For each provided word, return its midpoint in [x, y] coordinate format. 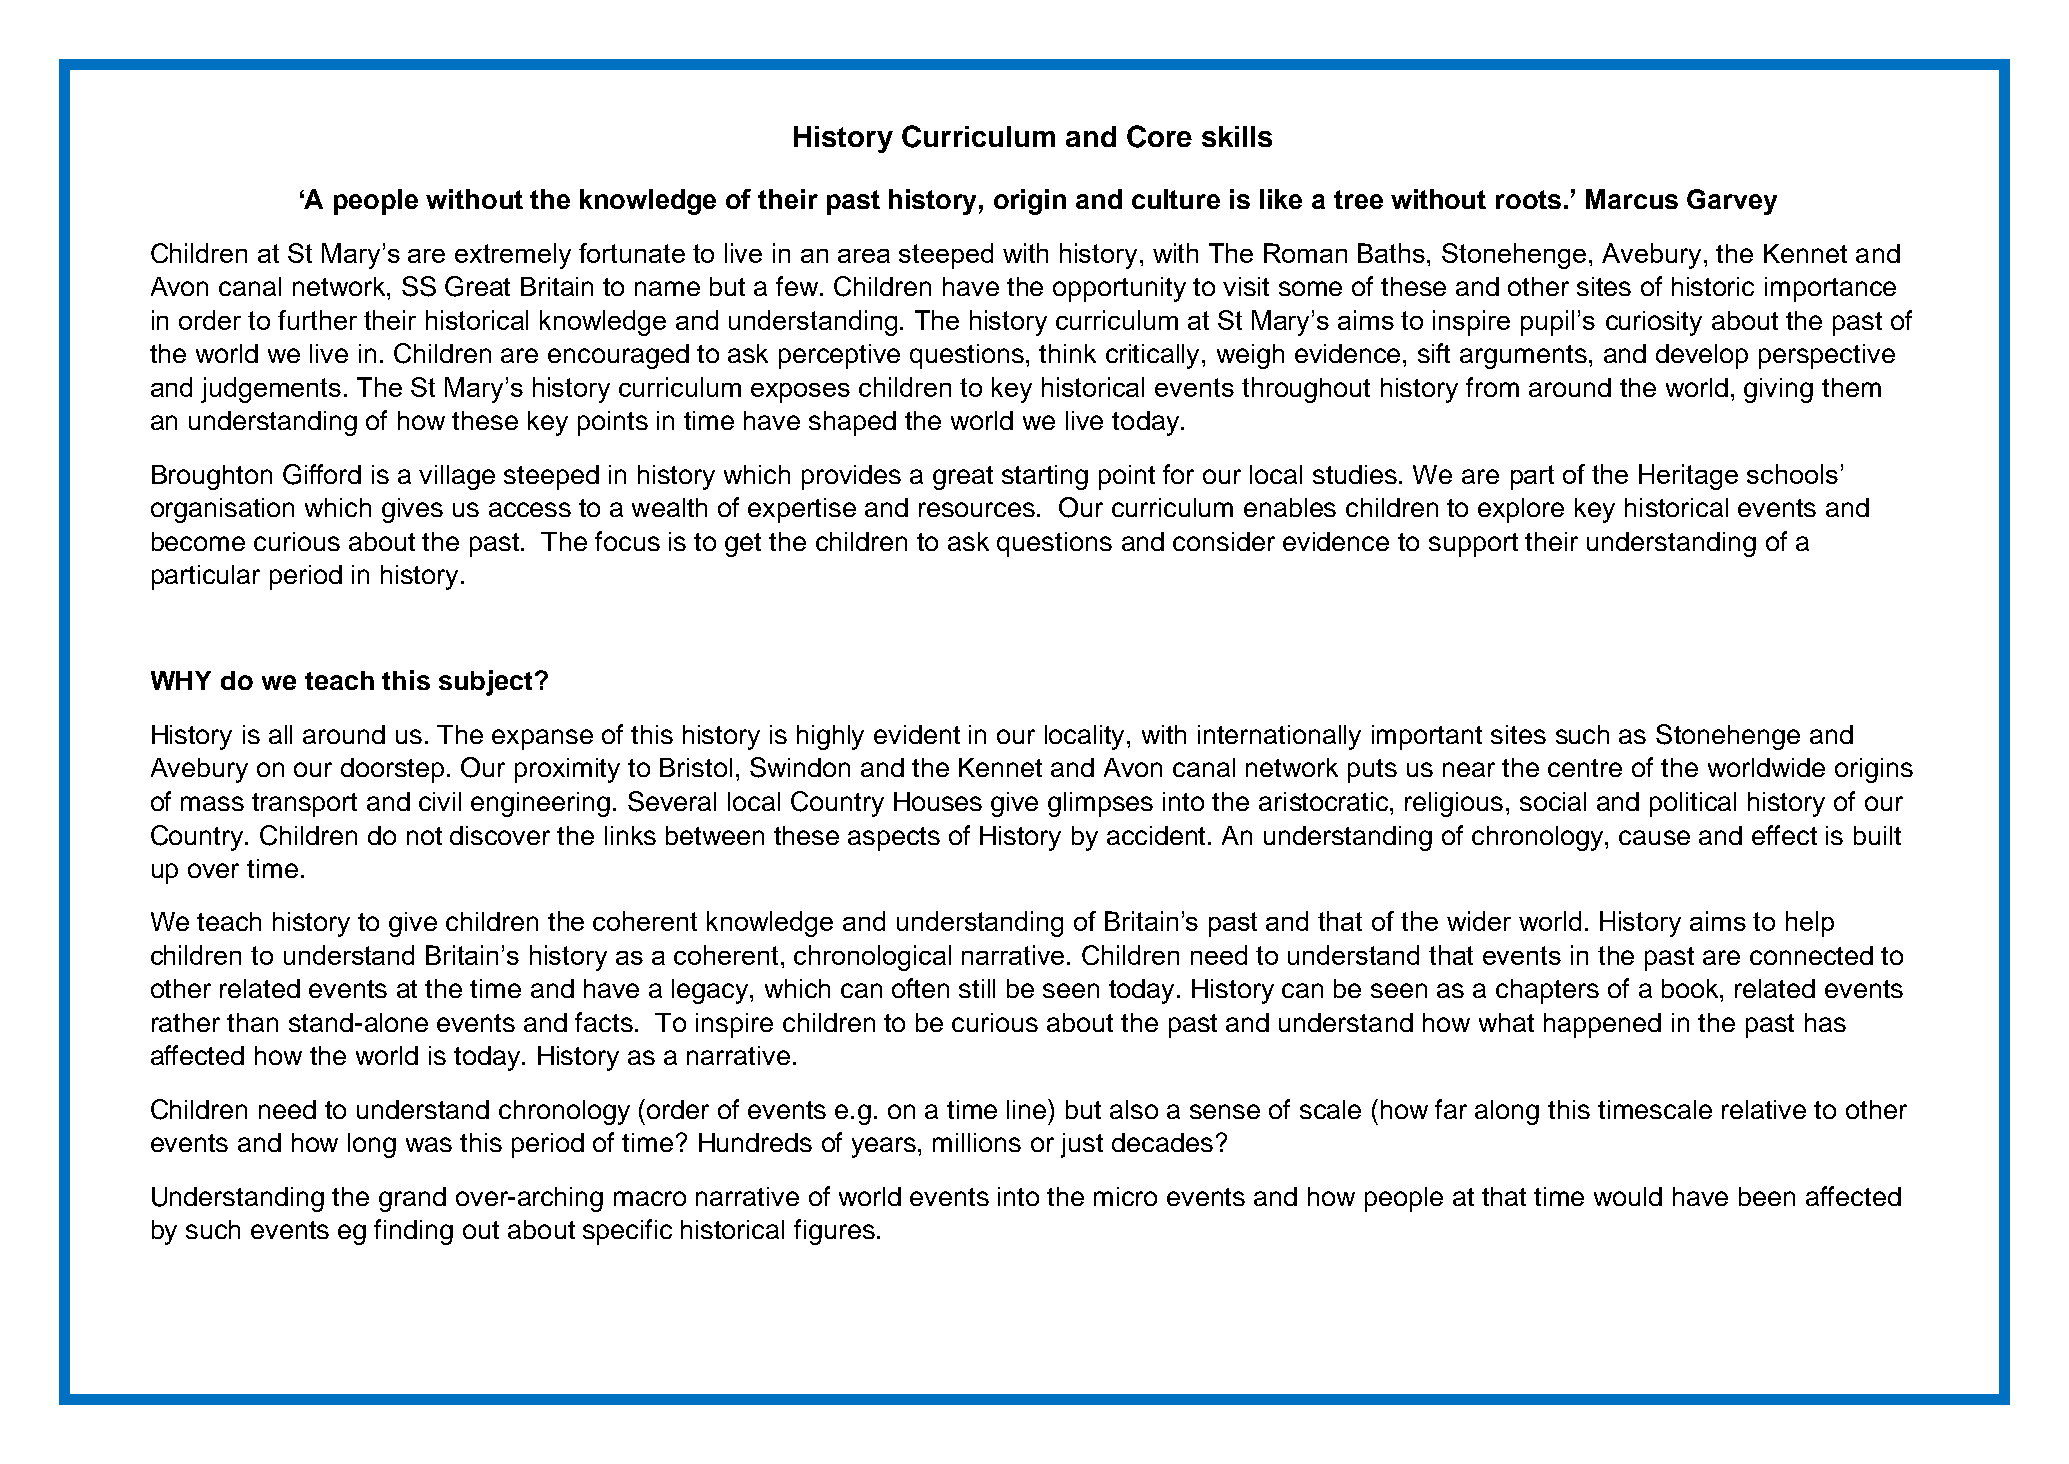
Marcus [1632, 199]
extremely [513, 256]
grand [412, 1199]
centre [1585, 768]
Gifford [322, 474]
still [977, 988]
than [252, 1022]
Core [1159, 136]
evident [917, 734]
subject [485, 683]
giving [1778, 390]
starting [1045, 477]
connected [1811, 955]
